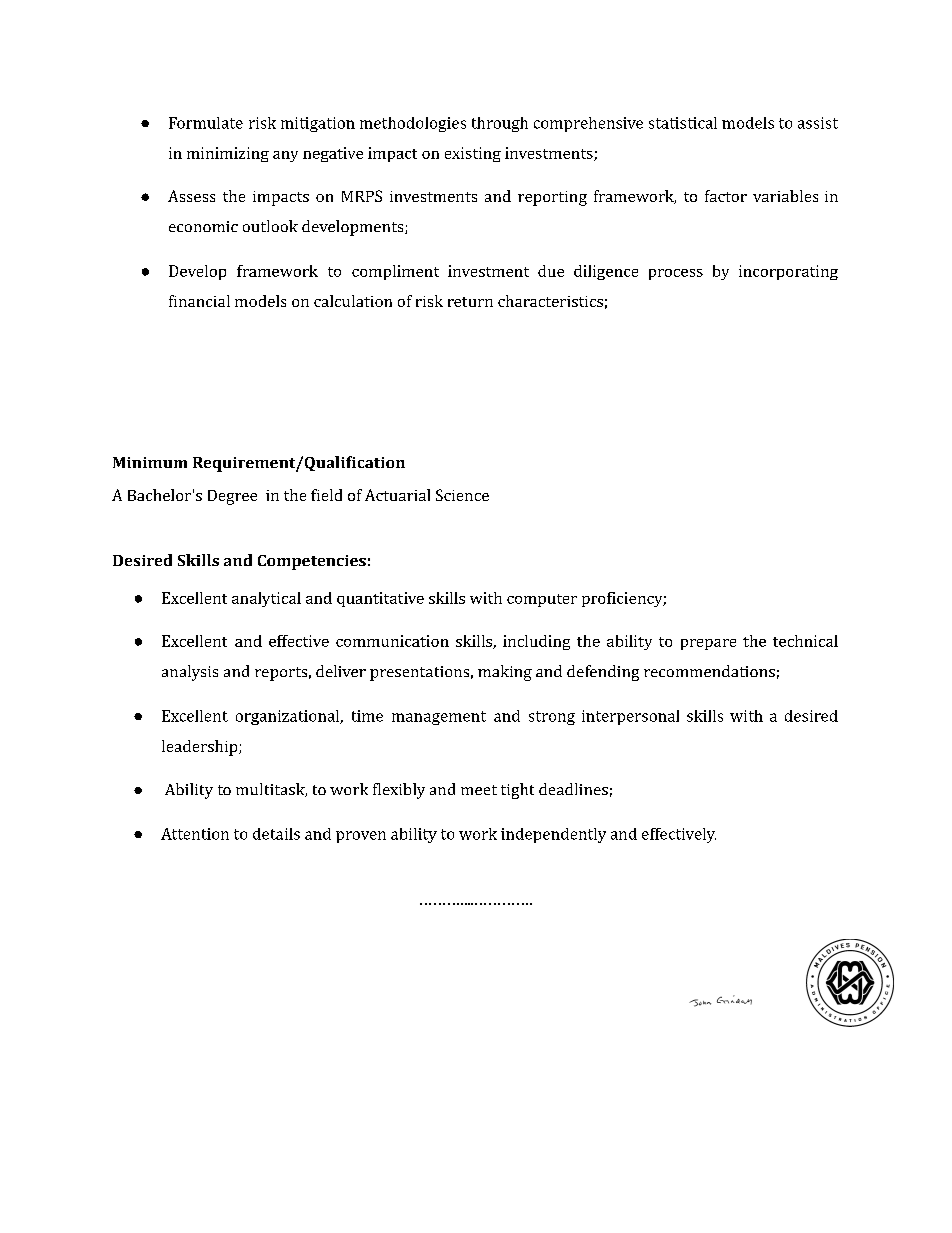 Image resolution: width=952 pixels, height=1233 pixels. I want to click on minimizing, so click(228, 154).
